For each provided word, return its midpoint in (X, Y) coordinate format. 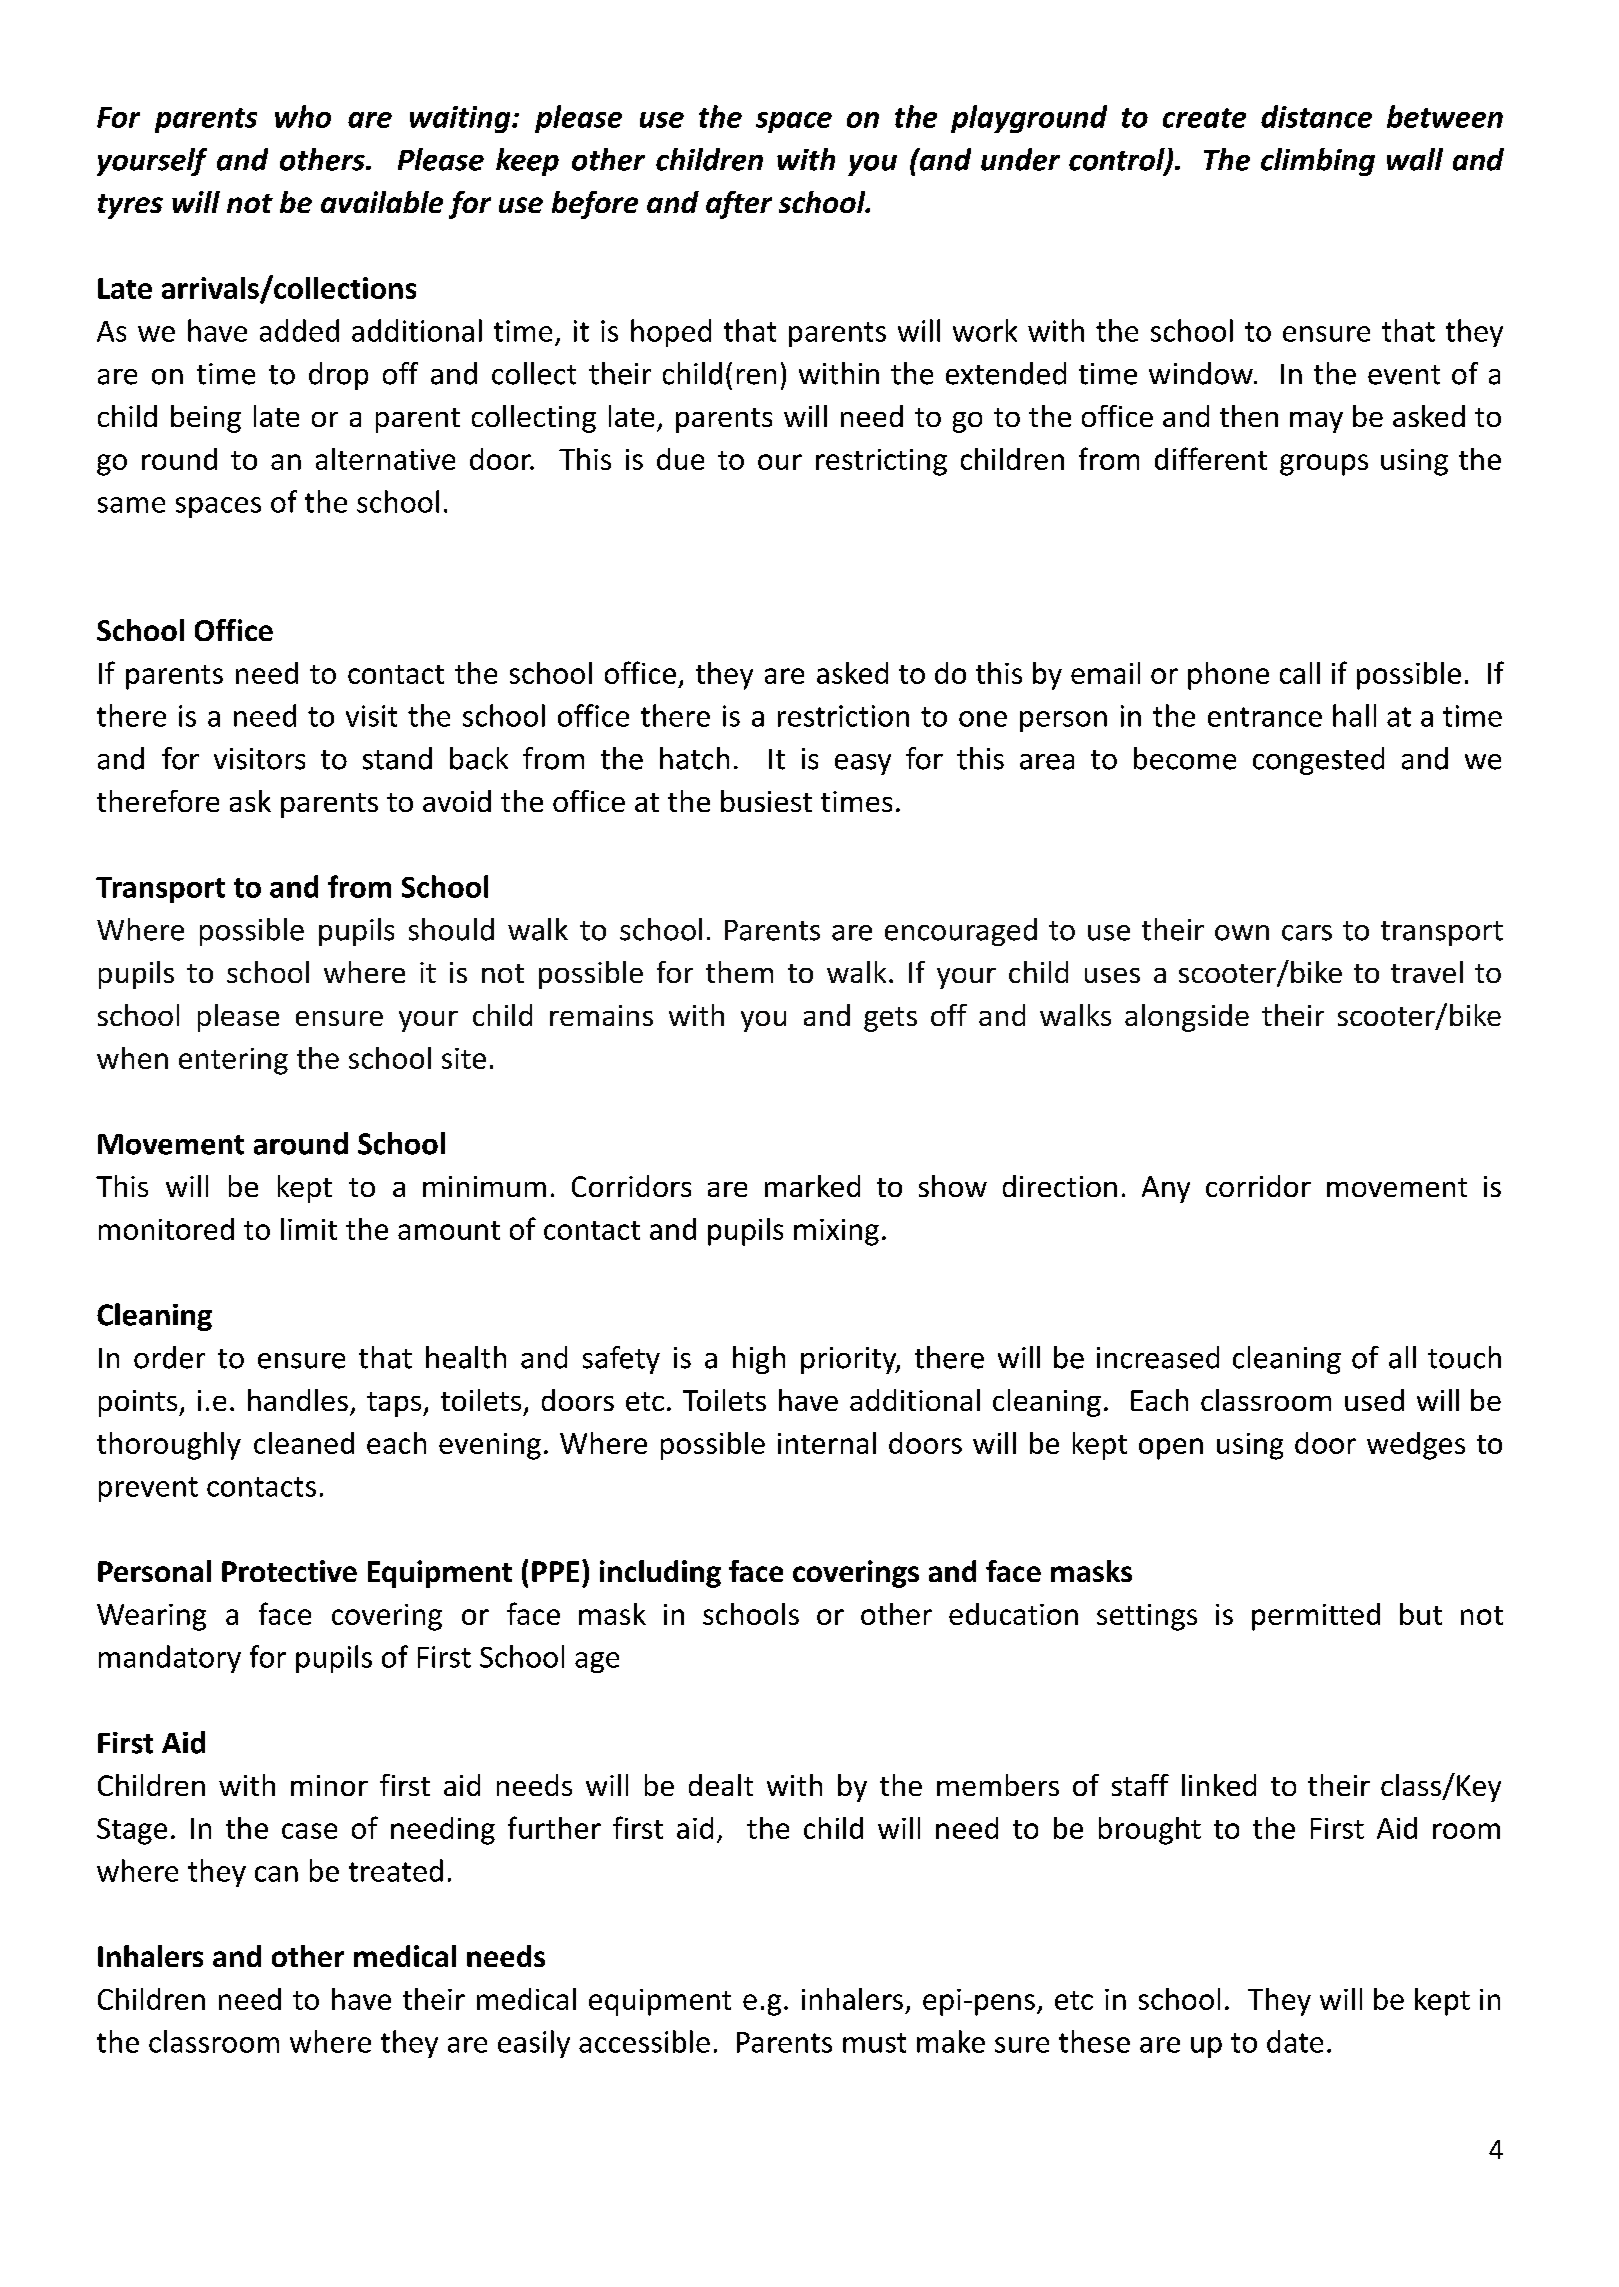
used (1374, 1400)
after (739, 205)
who (303, 116)
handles (298, 1400)
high (759, 1360)
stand (397, 758)
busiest (766, 801)
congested (1318, 761)
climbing (1318, 162)
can (276, 1874)
